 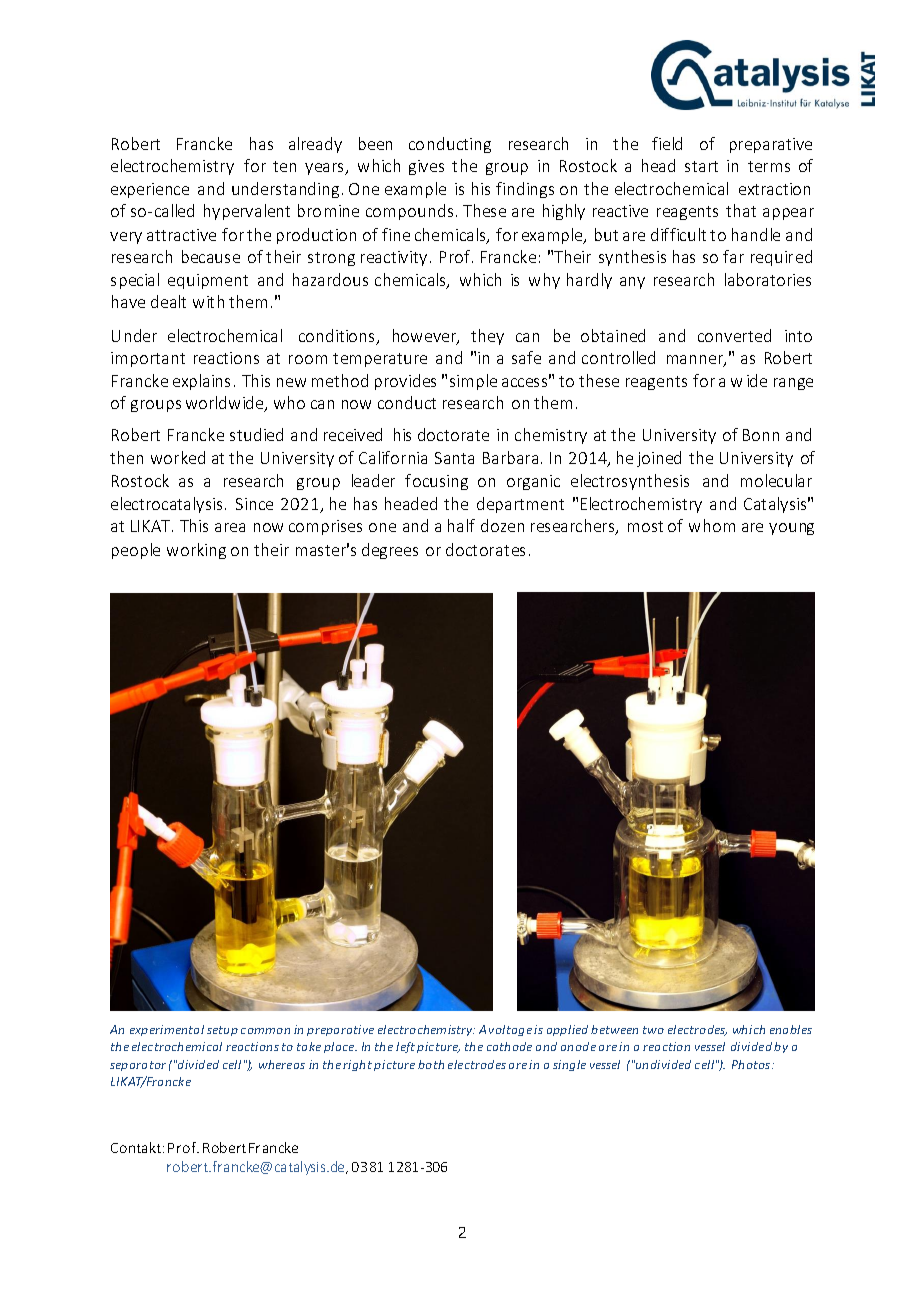 I want to click on worked, so click(x=178, y=457).
